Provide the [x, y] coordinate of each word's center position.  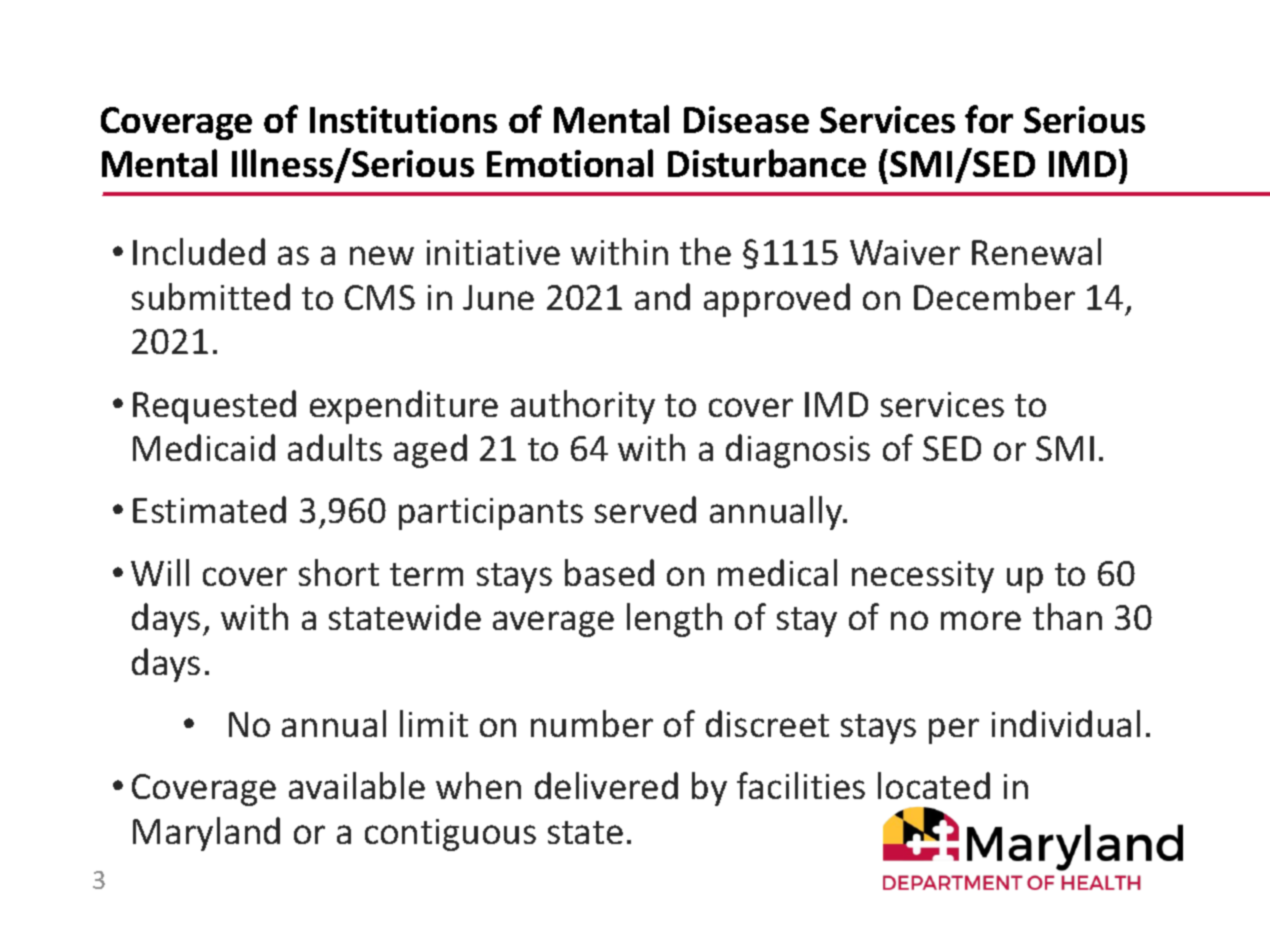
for [989, 119]
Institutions [403, 119]
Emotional [570, 163]
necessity [923, 577]
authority [583, 407]
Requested [214, 407]
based [609, 572]
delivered [606, 785]
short [339, 572]
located [934, 785]
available [357, 785]
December [994, 296]
